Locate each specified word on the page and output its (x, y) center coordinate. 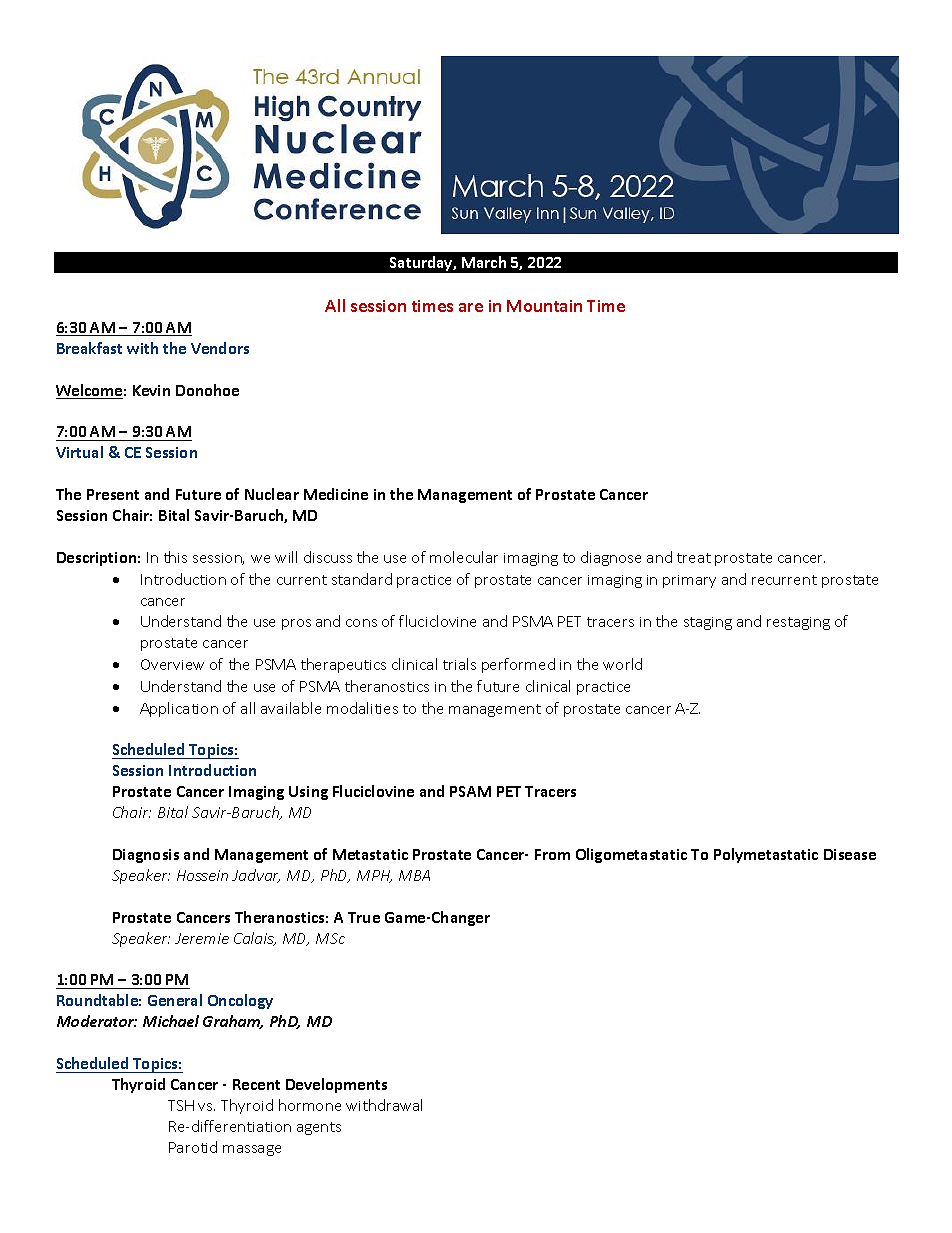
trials (459, 664)
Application (179, 709)
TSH (181, 1105)
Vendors (220, 348)
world (622, 664)
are (471, 307)
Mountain (544, 306)
